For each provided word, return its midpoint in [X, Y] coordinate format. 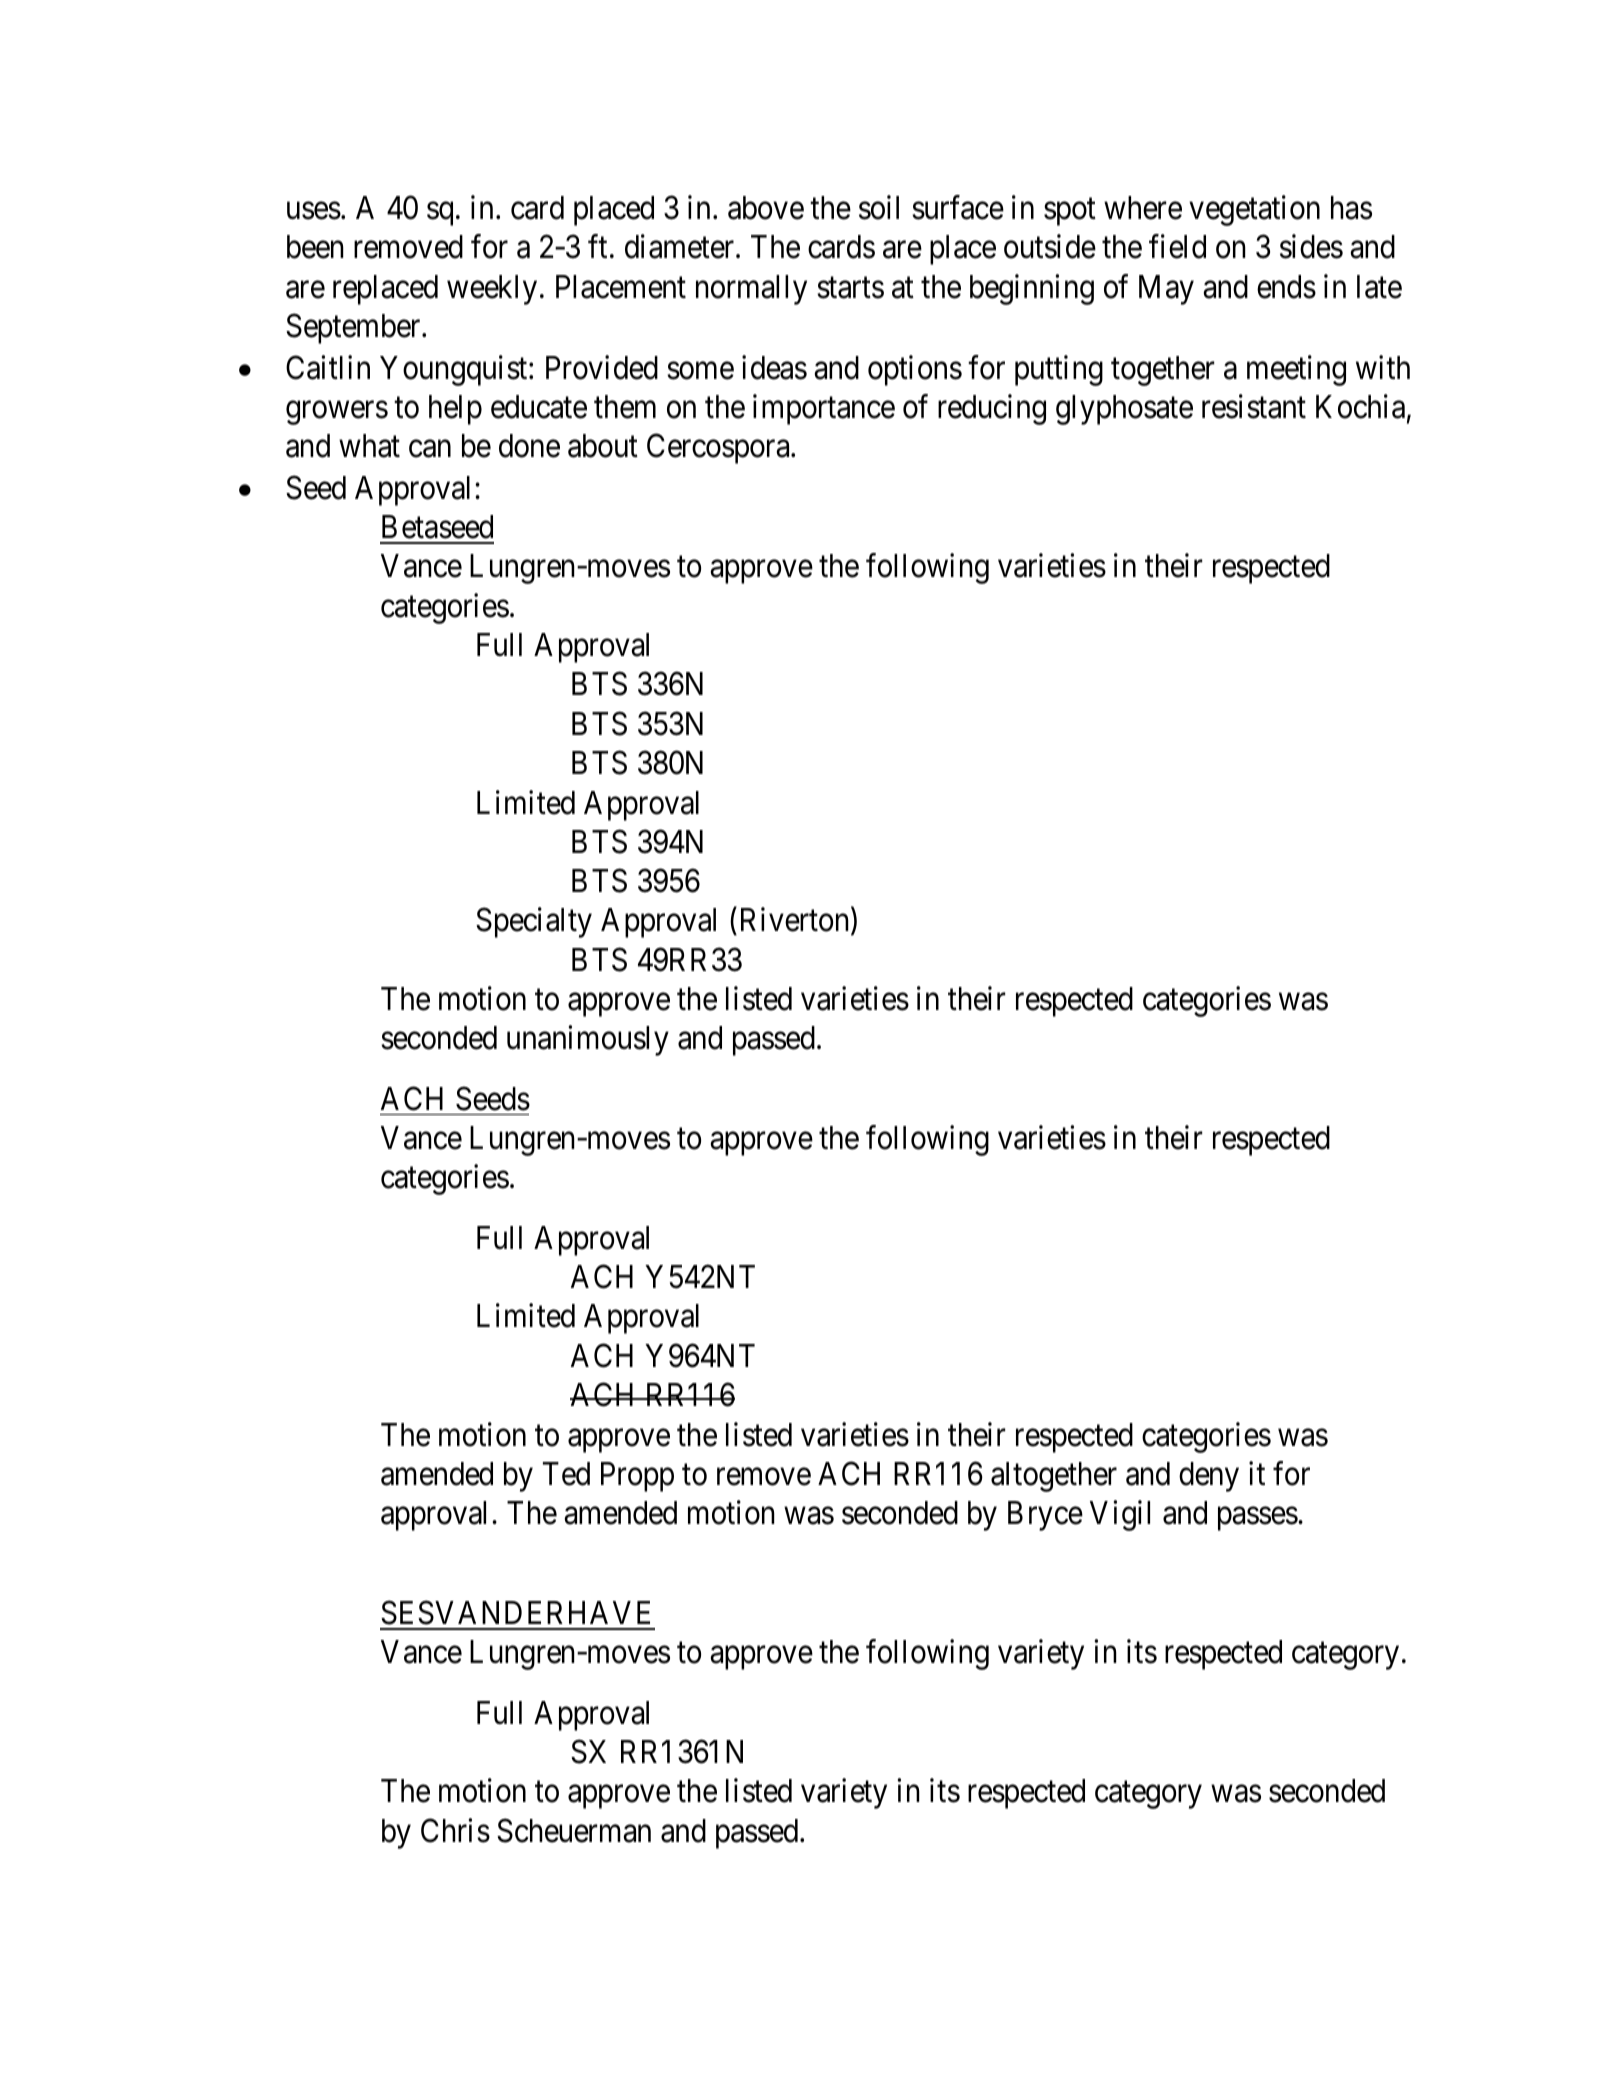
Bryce [1045, 1516]
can [430, 449]
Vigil [1120, 1516]
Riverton [796, 921]
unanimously [588, 1041]
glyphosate [1124, 410]
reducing [992, 409]
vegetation [1254, 210]
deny [1209, 1477]
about [603, 446]
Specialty [534, 923]
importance [824, 409]
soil [879, 207]
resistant [1254, 406]
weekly [492, 290]
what [369, 446]
